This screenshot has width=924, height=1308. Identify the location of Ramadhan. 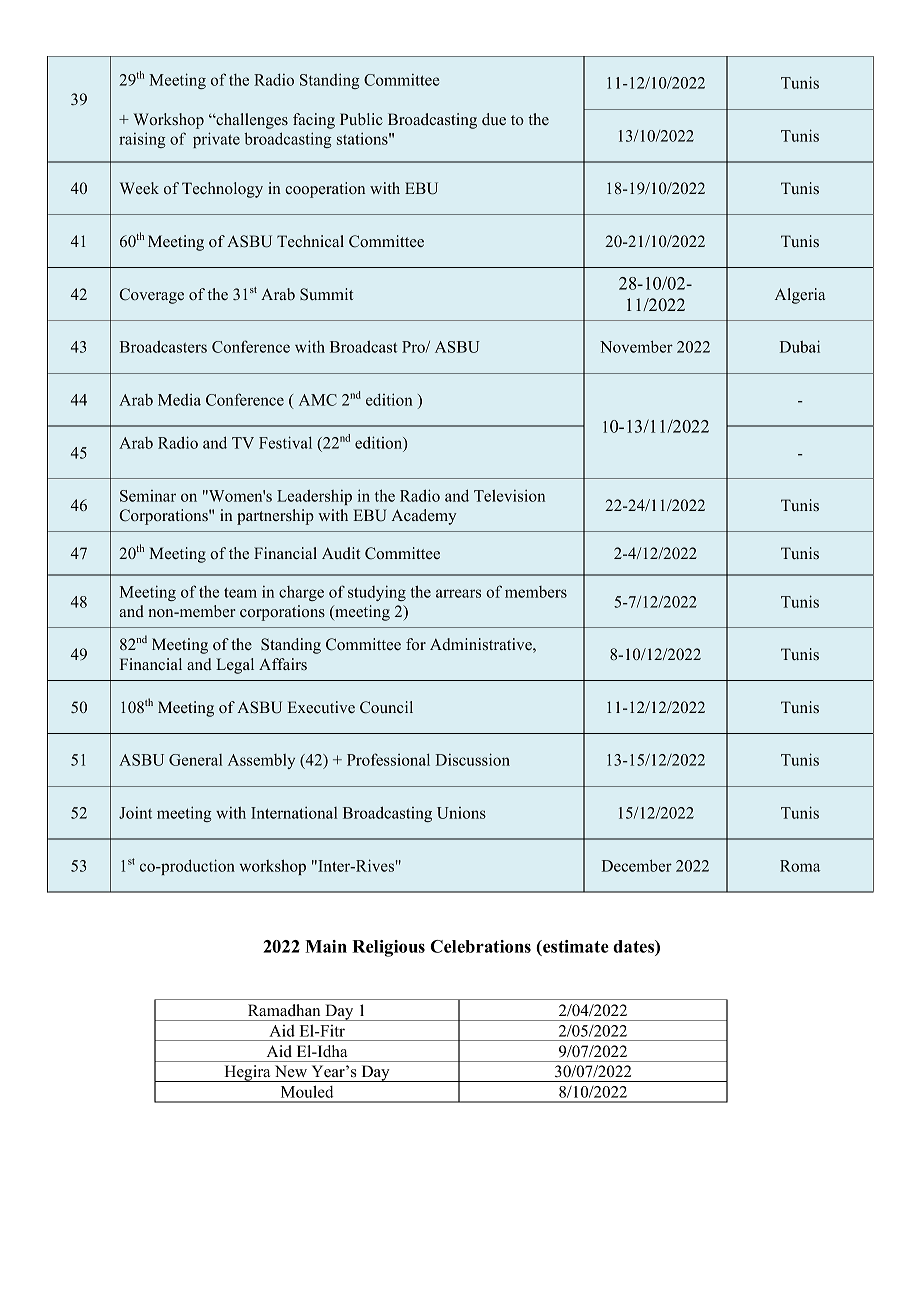
(284, 1010).
